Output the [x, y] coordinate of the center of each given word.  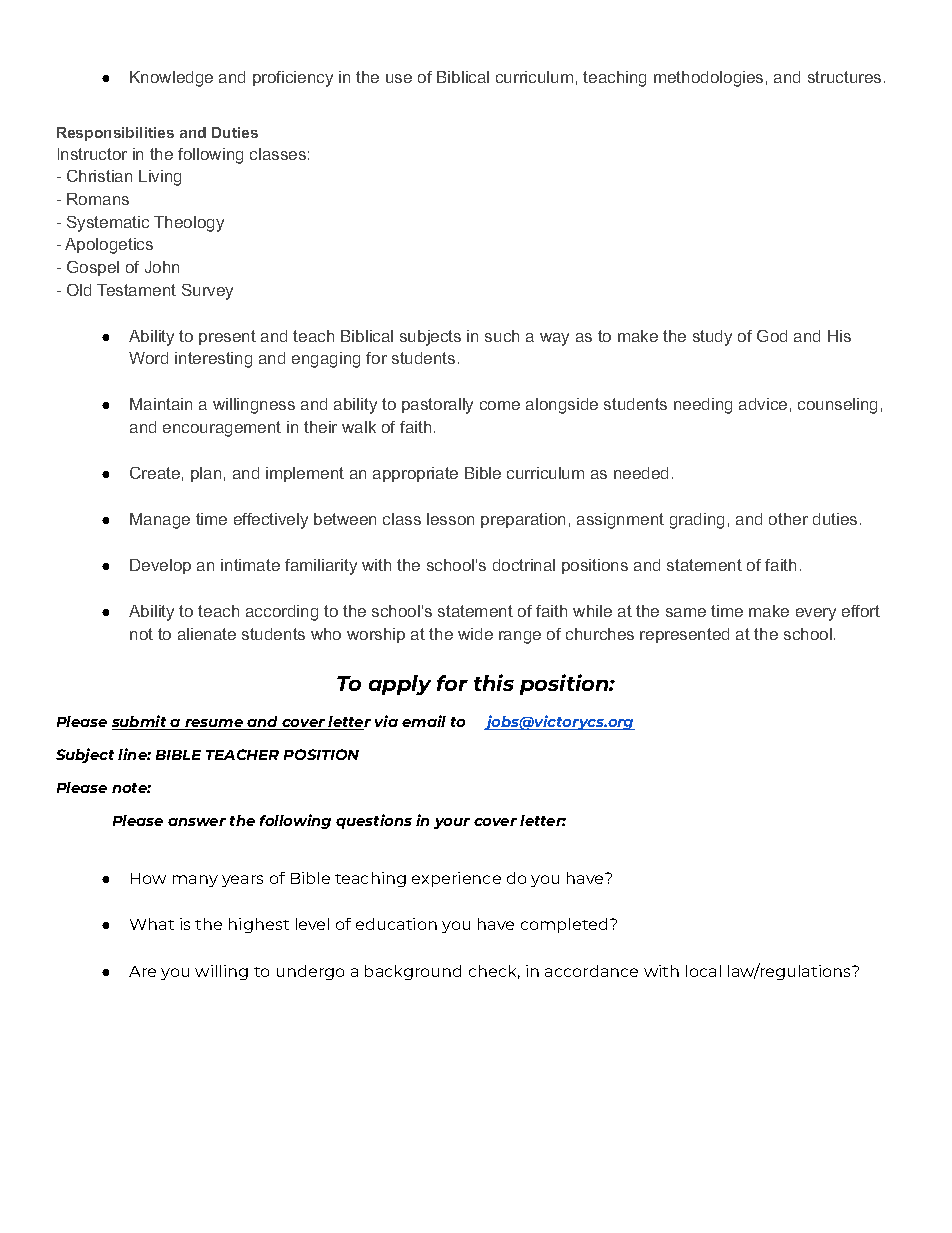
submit [140, 722]
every [816, 614]
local [703, 971]
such [502, 336]
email [424, 721]
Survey [207, 292]
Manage [160, 521]
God [772, 336]
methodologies [708, 79]
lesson [450, 519]
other [788, 519]
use [399, 78]
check [494, 972]
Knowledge [171, 79]
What [152, 924]
